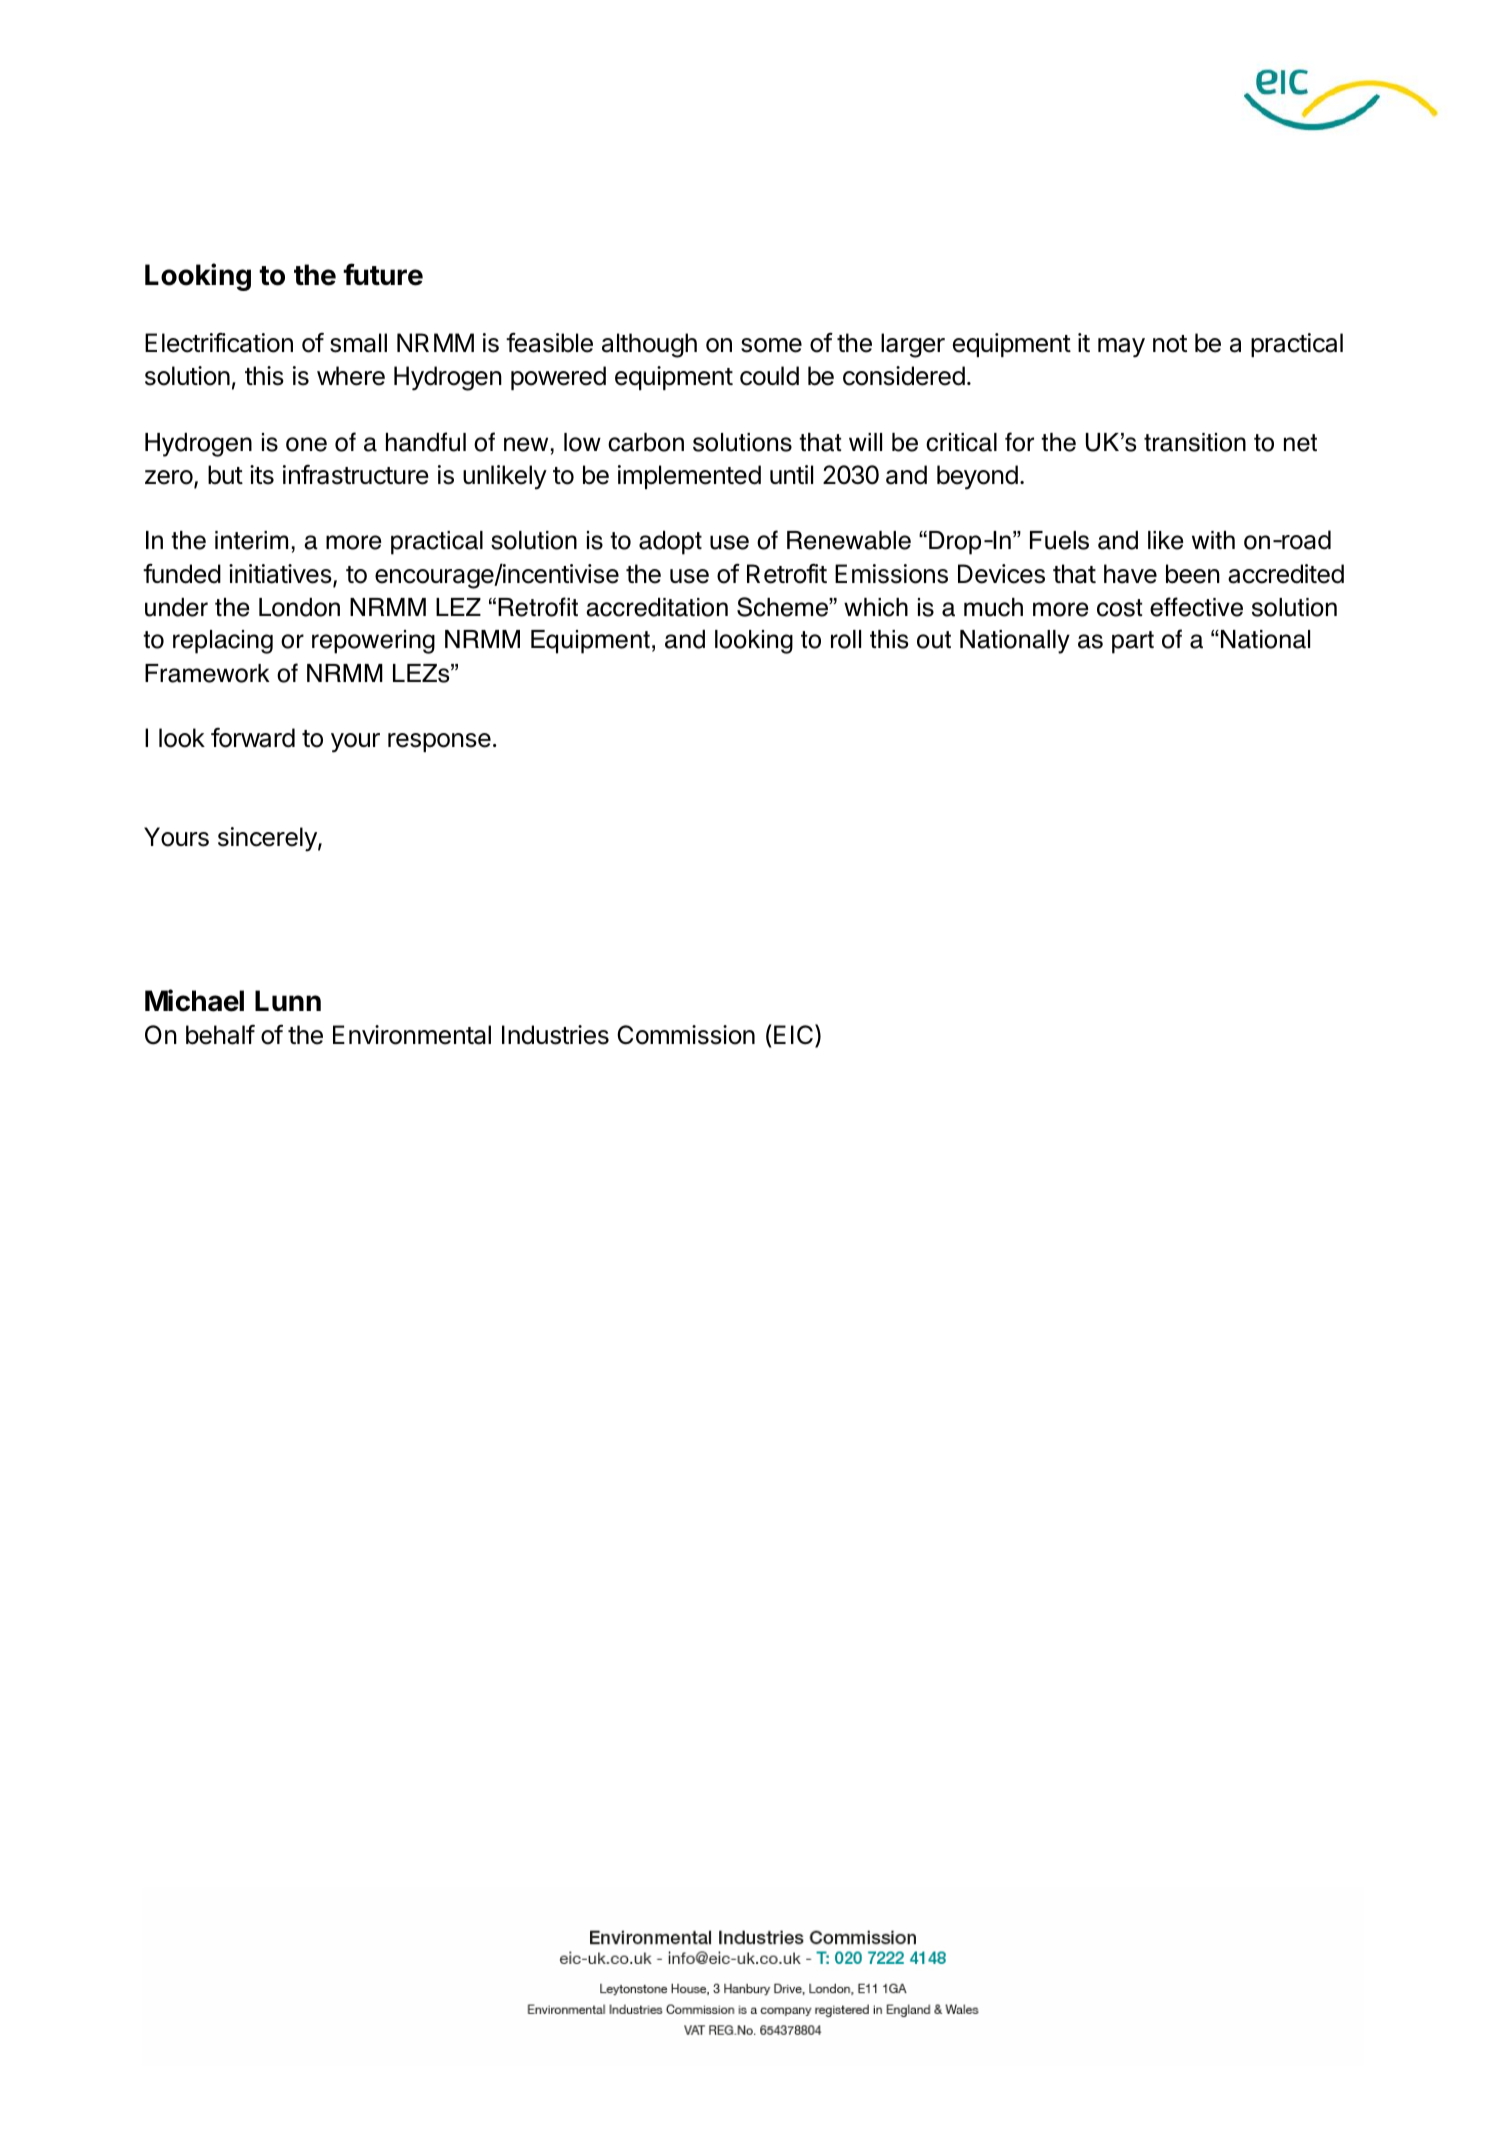 Image resolution: width=1509 pixels, height=2134 pixels. I want to click on replacing, so click(223, 642).
